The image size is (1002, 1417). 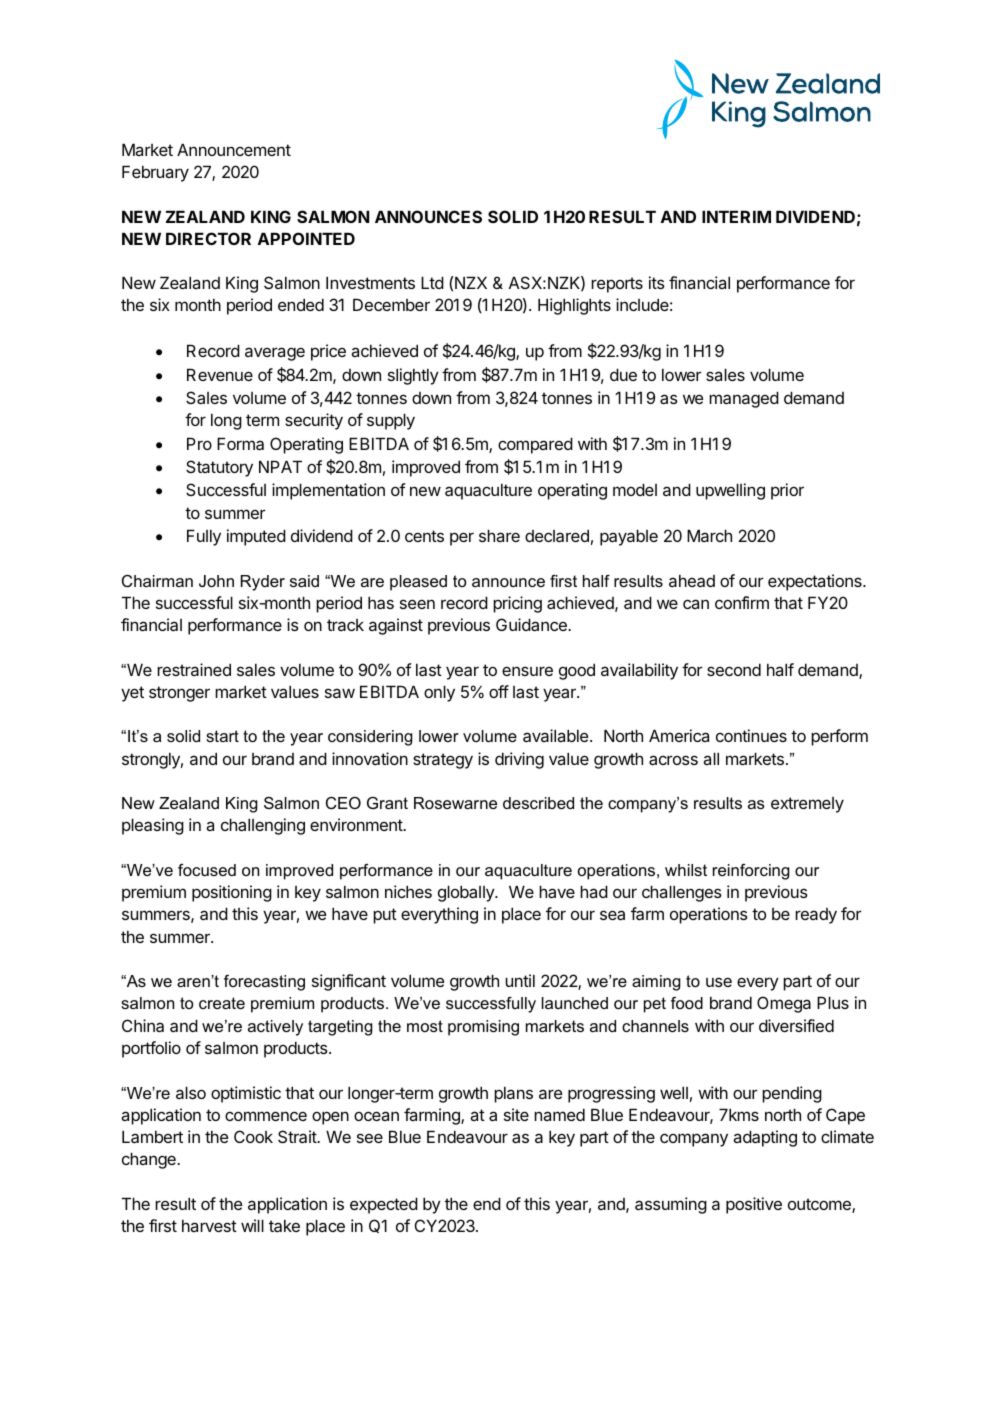 I want to click on globally, so click(x=467, y=893).
